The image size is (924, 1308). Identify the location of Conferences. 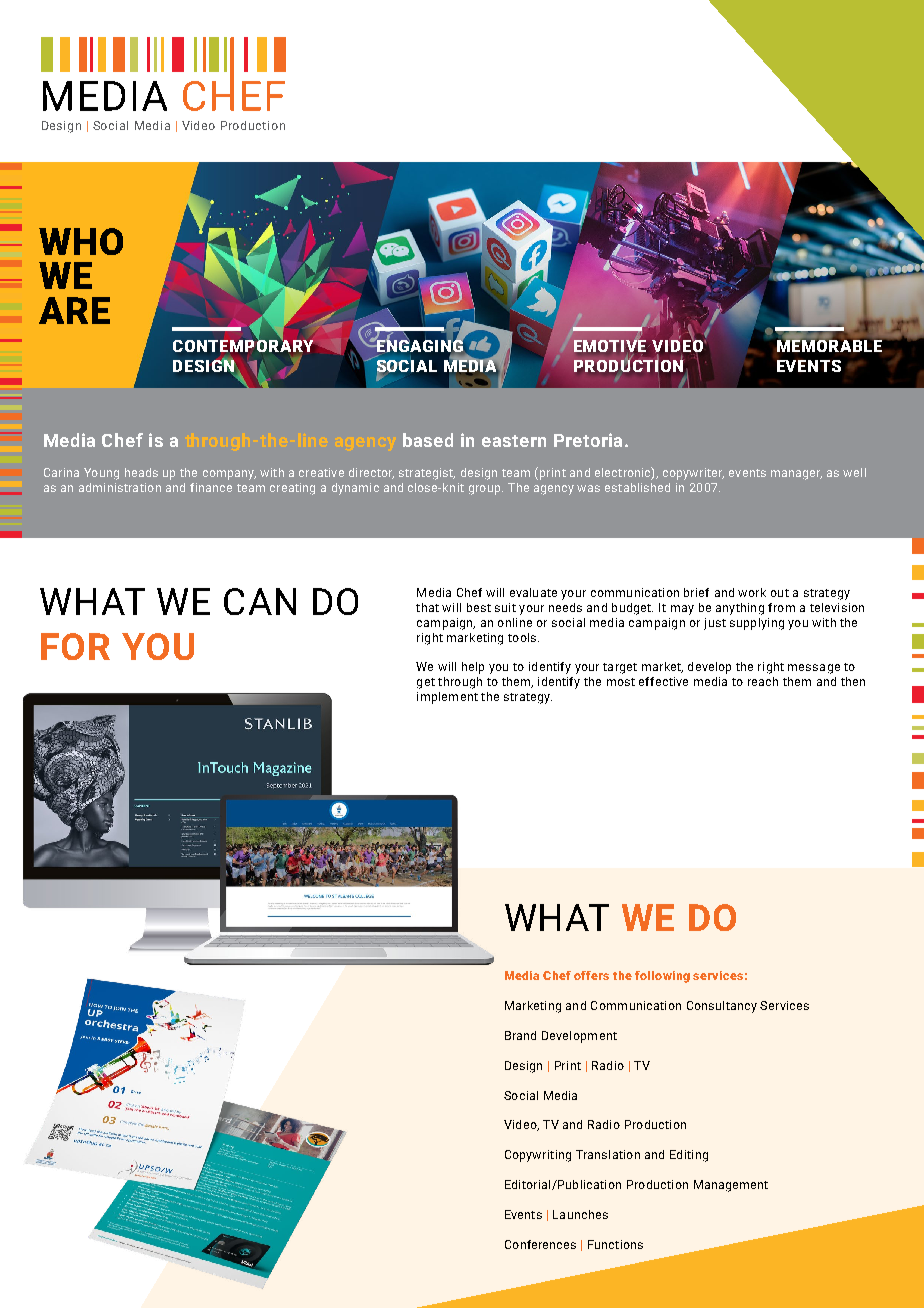
(540, 1244).
